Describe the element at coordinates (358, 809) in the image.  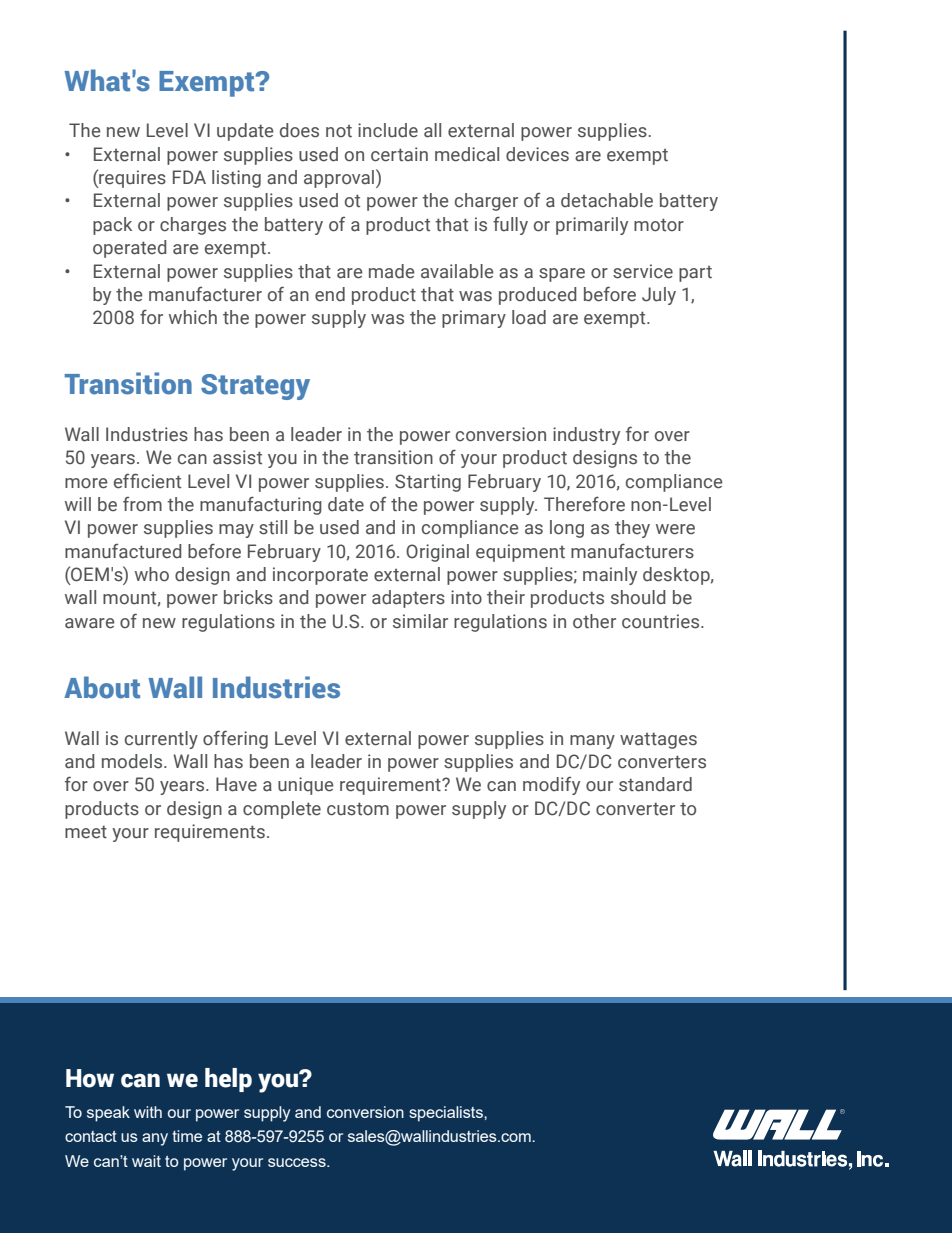
I see `custom` at that location.
